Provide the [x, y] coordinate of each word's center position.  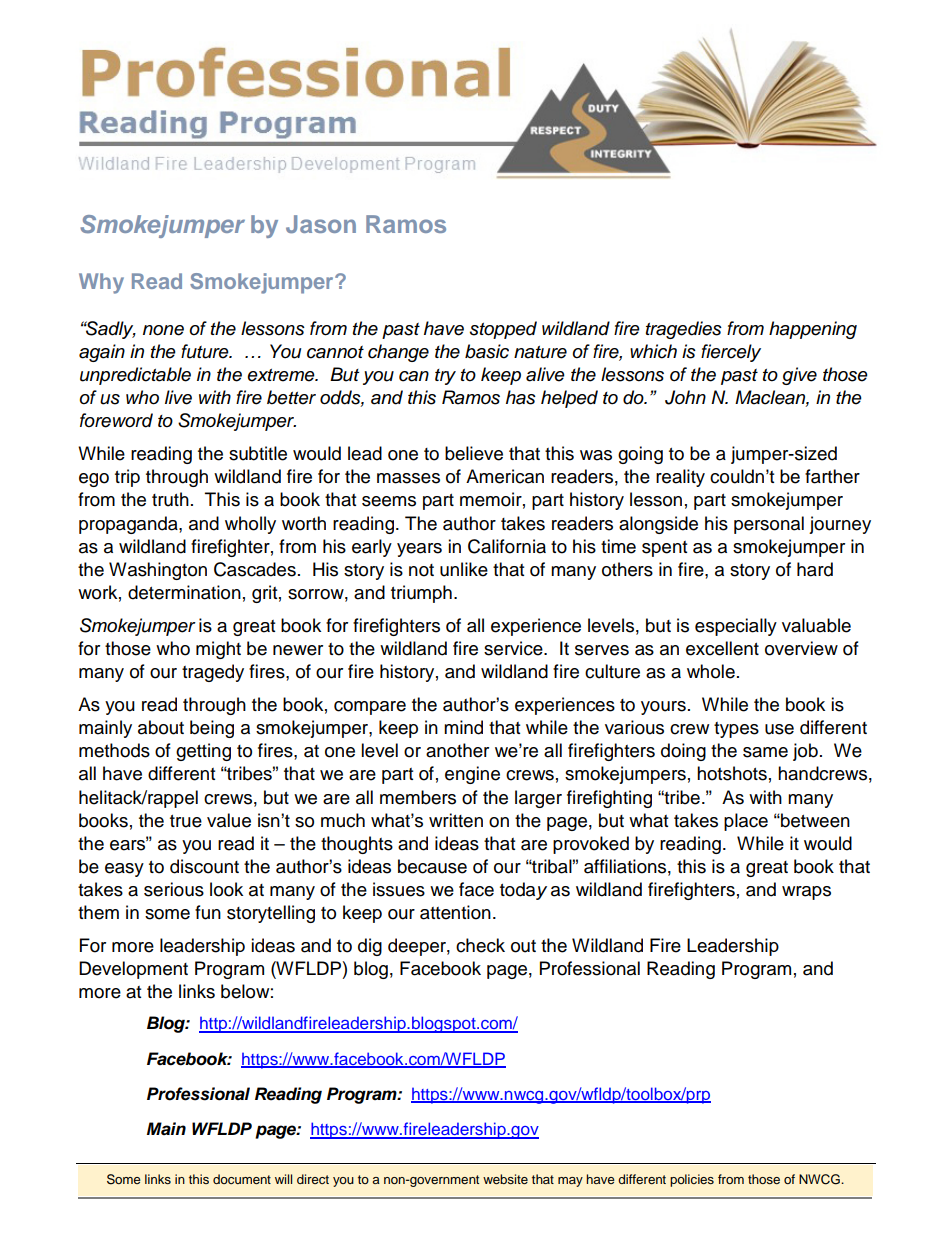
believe [474, 453]
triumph [421, 594]
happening [813, 330]
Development [133, 970]
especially [736, 627]
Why [101, 283]
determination [184, 592]
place [746, 822]
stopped [503, 330]
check [480, 945]
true [186, 821]
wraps [806, 893]
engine [472, 775]
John [685, 397]
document [242, 1179]
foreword [116, 420]
